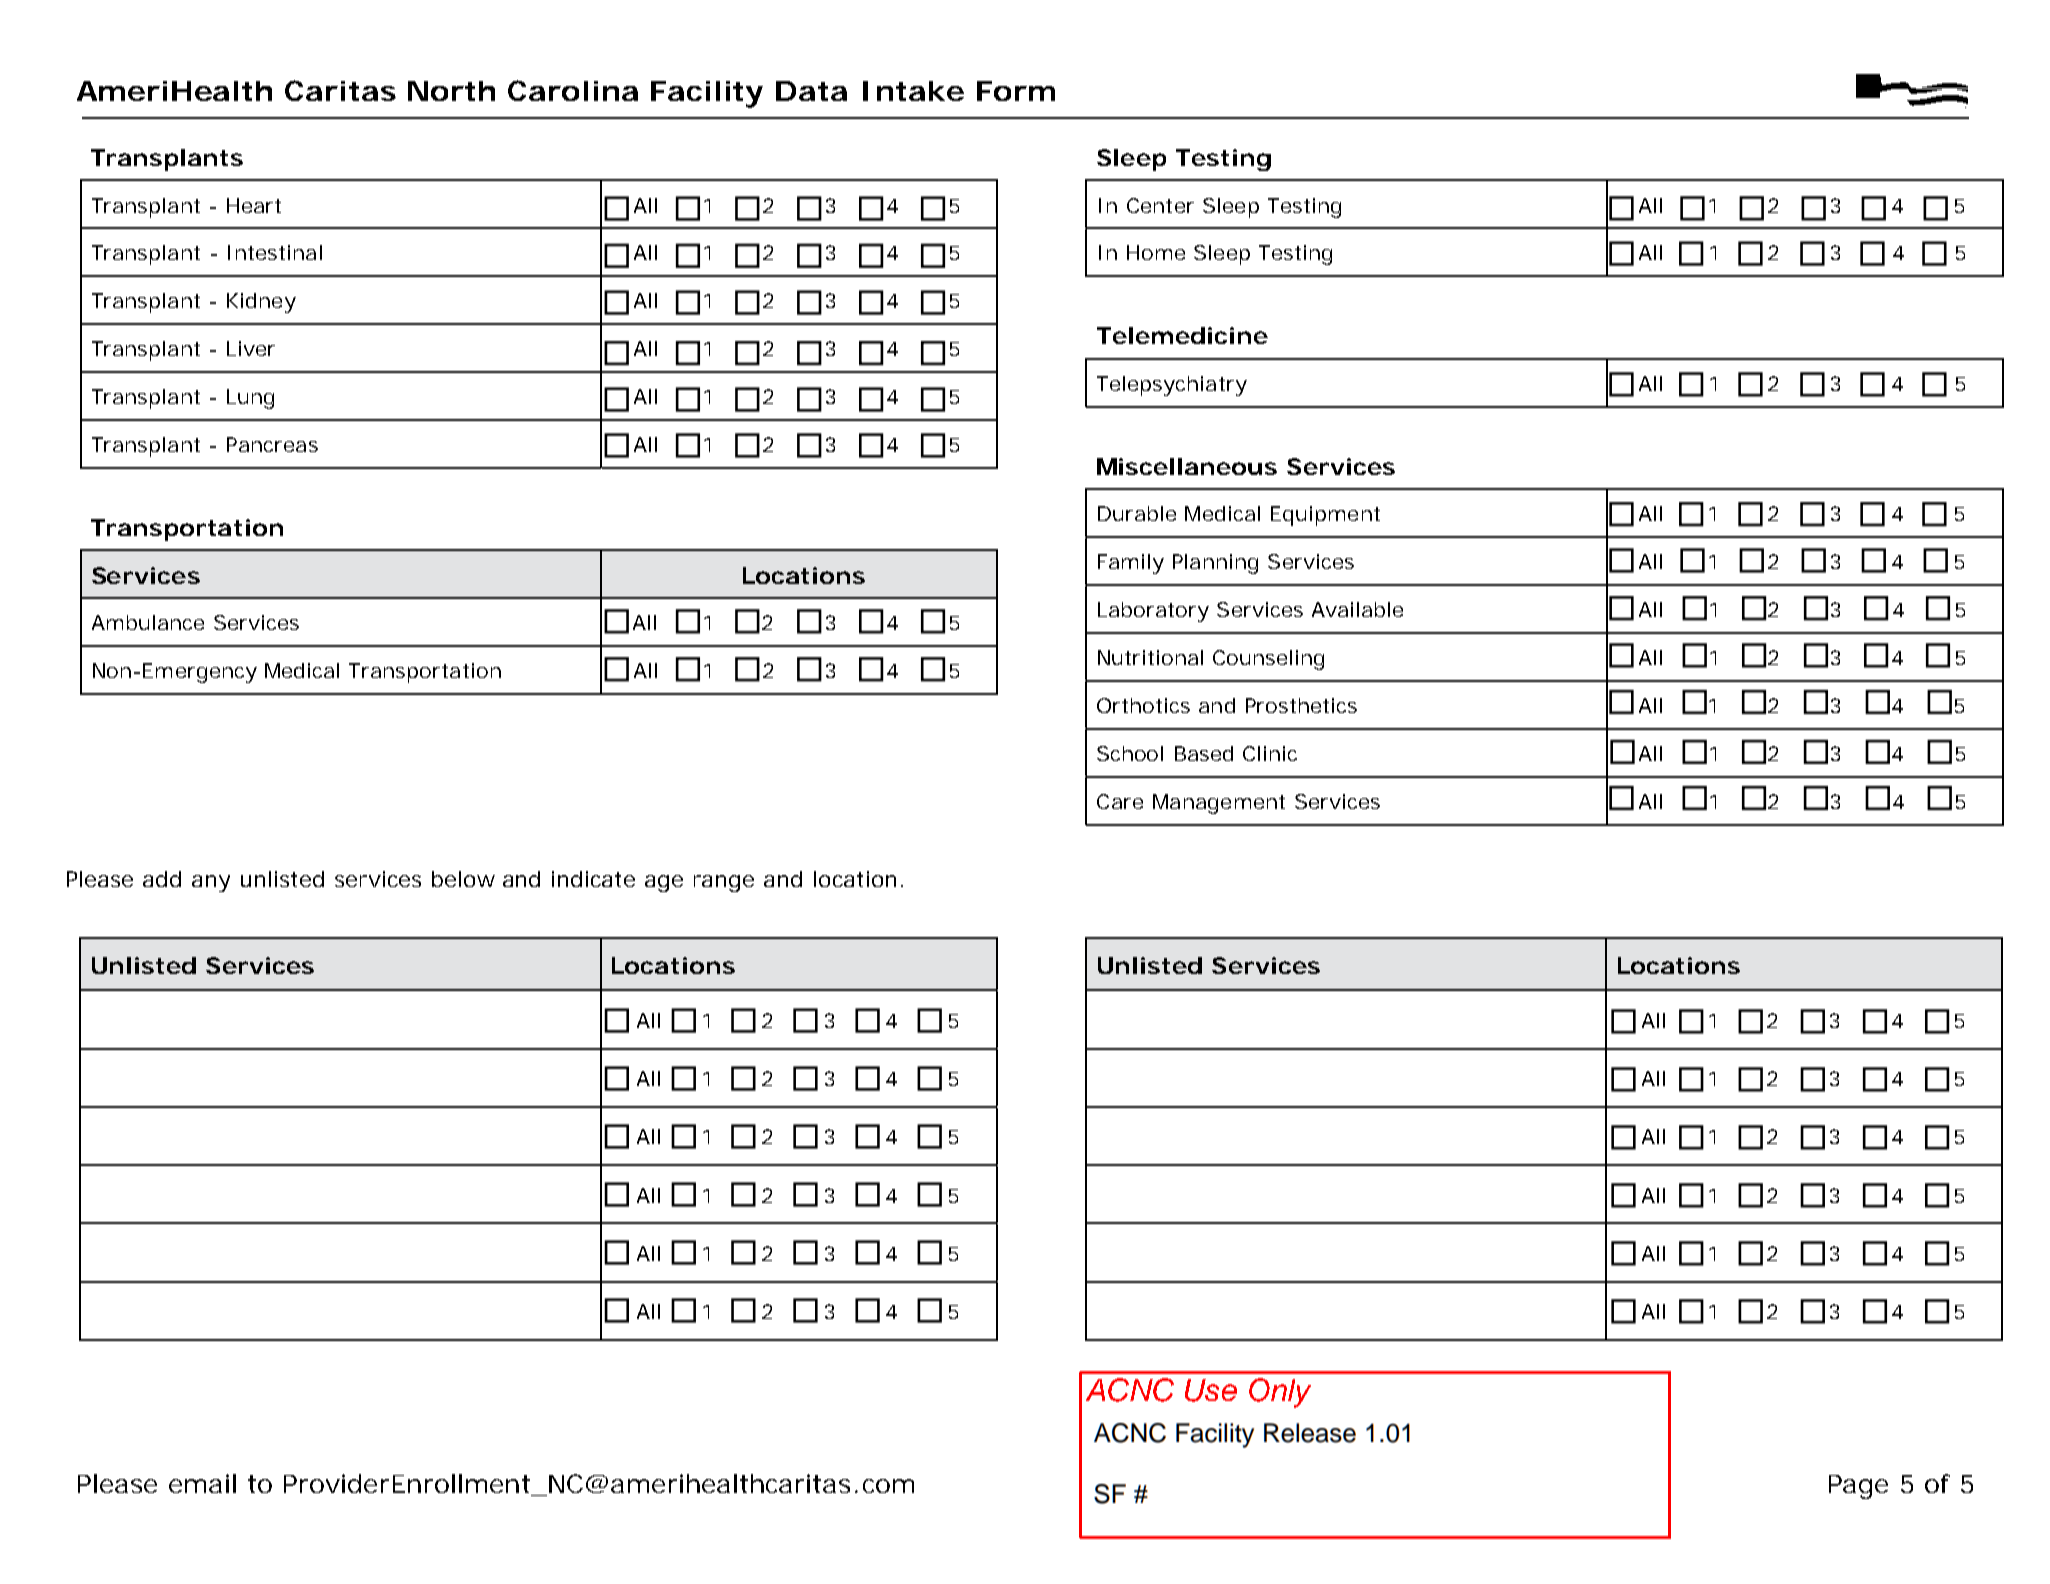  I want to click on range, so click(724, 883).
